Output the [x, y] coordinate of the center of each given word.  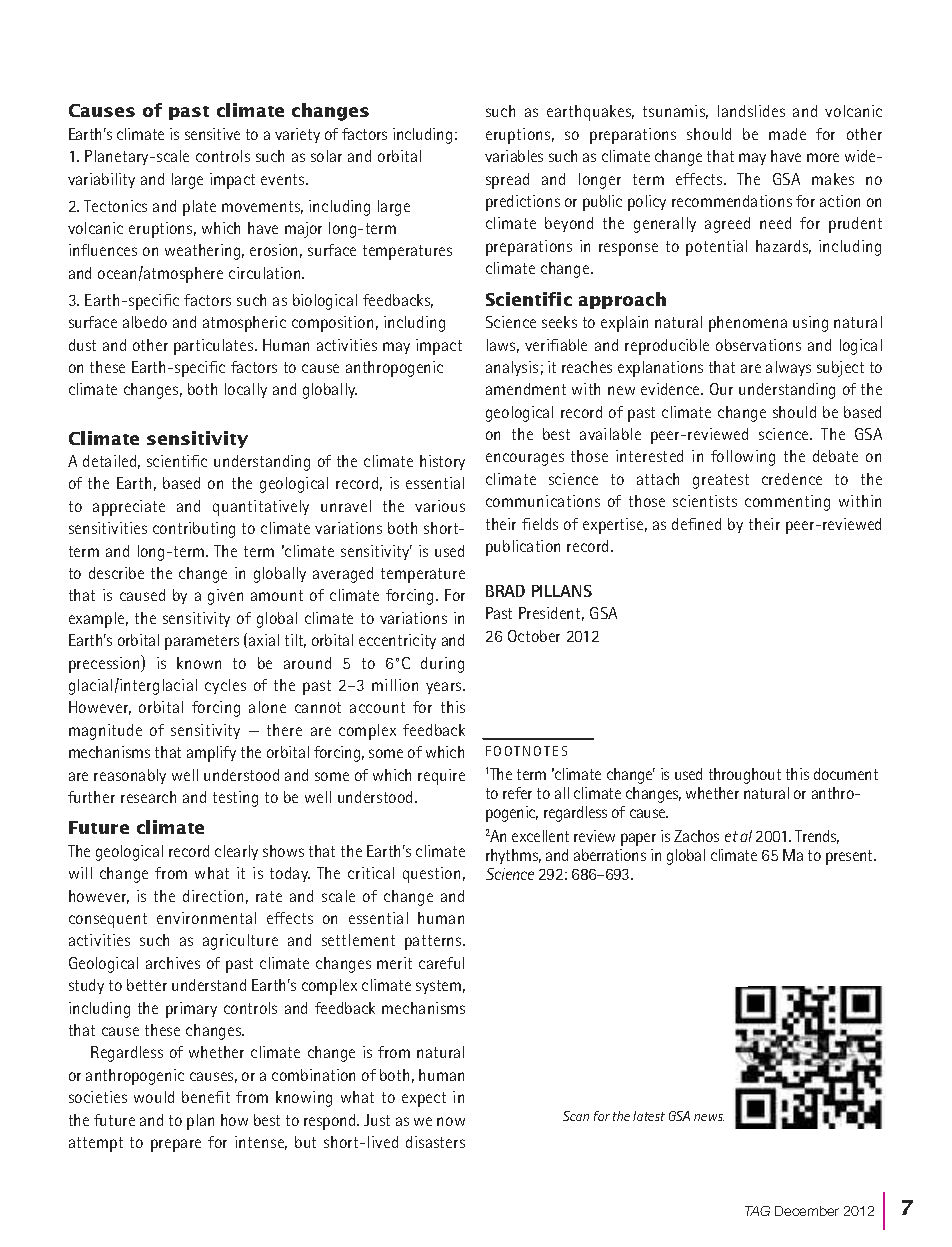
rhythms [513, 856]
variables [514, 156]
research [148, 797]
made [787, 134]
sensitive [212, 134]
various [440, 506]
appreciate [129, 508]
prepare [176, 1145]
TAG [757, 1211]
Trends [817, 837]
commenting [787, 503]
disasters [435, 1142]
